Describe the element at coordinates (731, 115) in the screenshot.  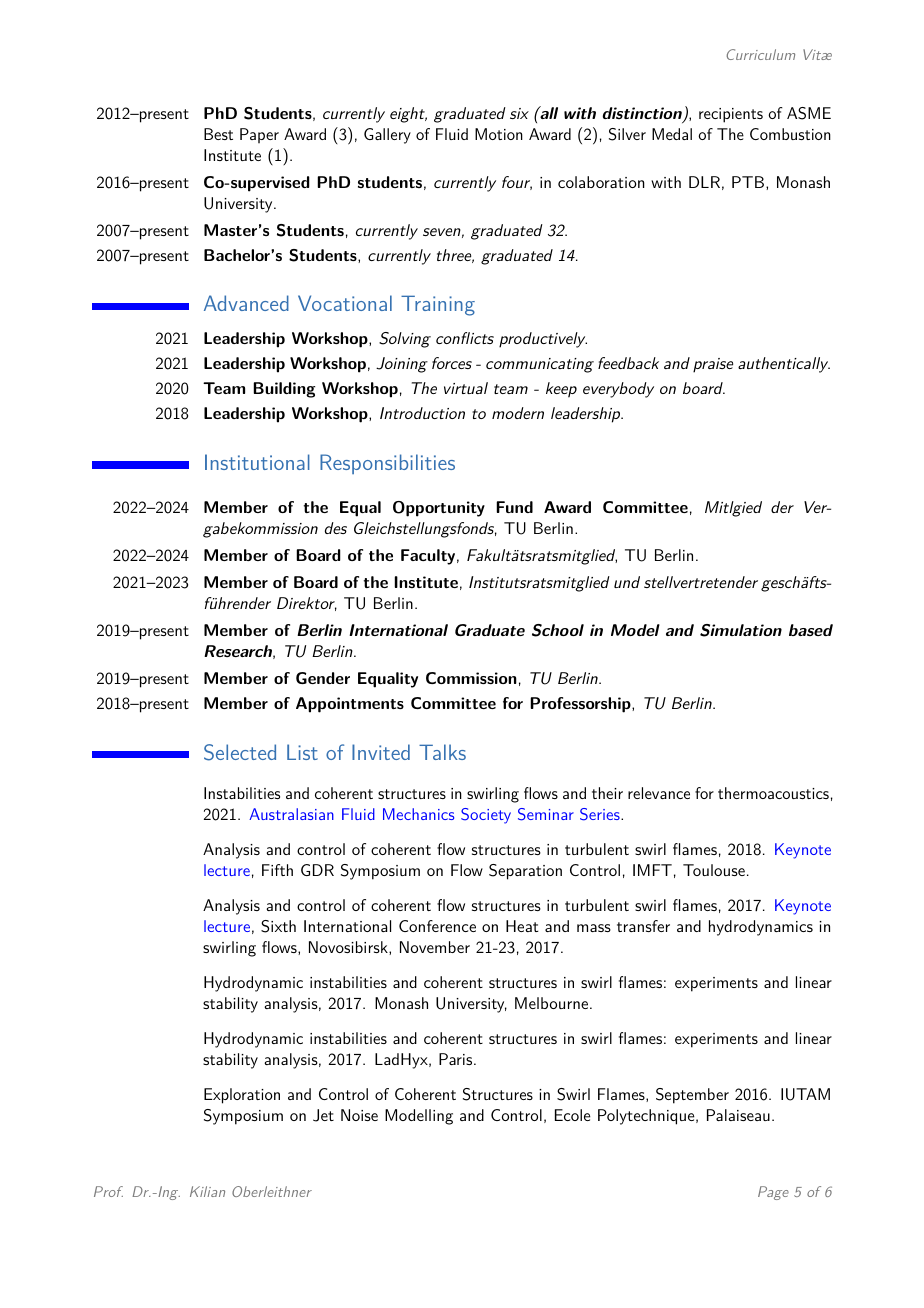
I see `recipients` at that location.
